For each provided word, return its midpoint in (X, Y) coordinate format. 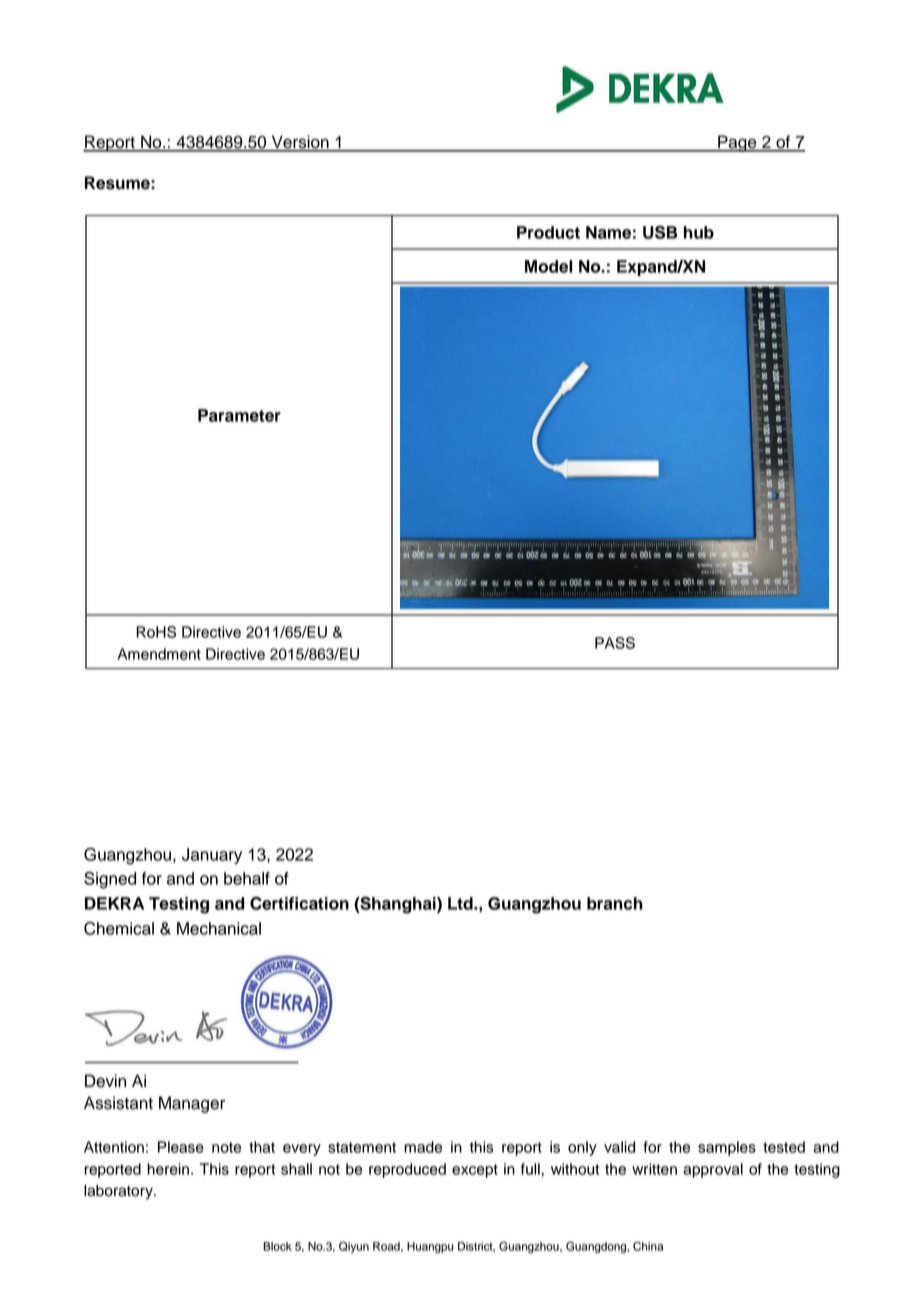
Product (548, 232)
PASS (615, 643)
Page (737, 143)
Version (300, 143)
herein (169, 1169)
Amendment (159, 654)
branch (615, 903)
